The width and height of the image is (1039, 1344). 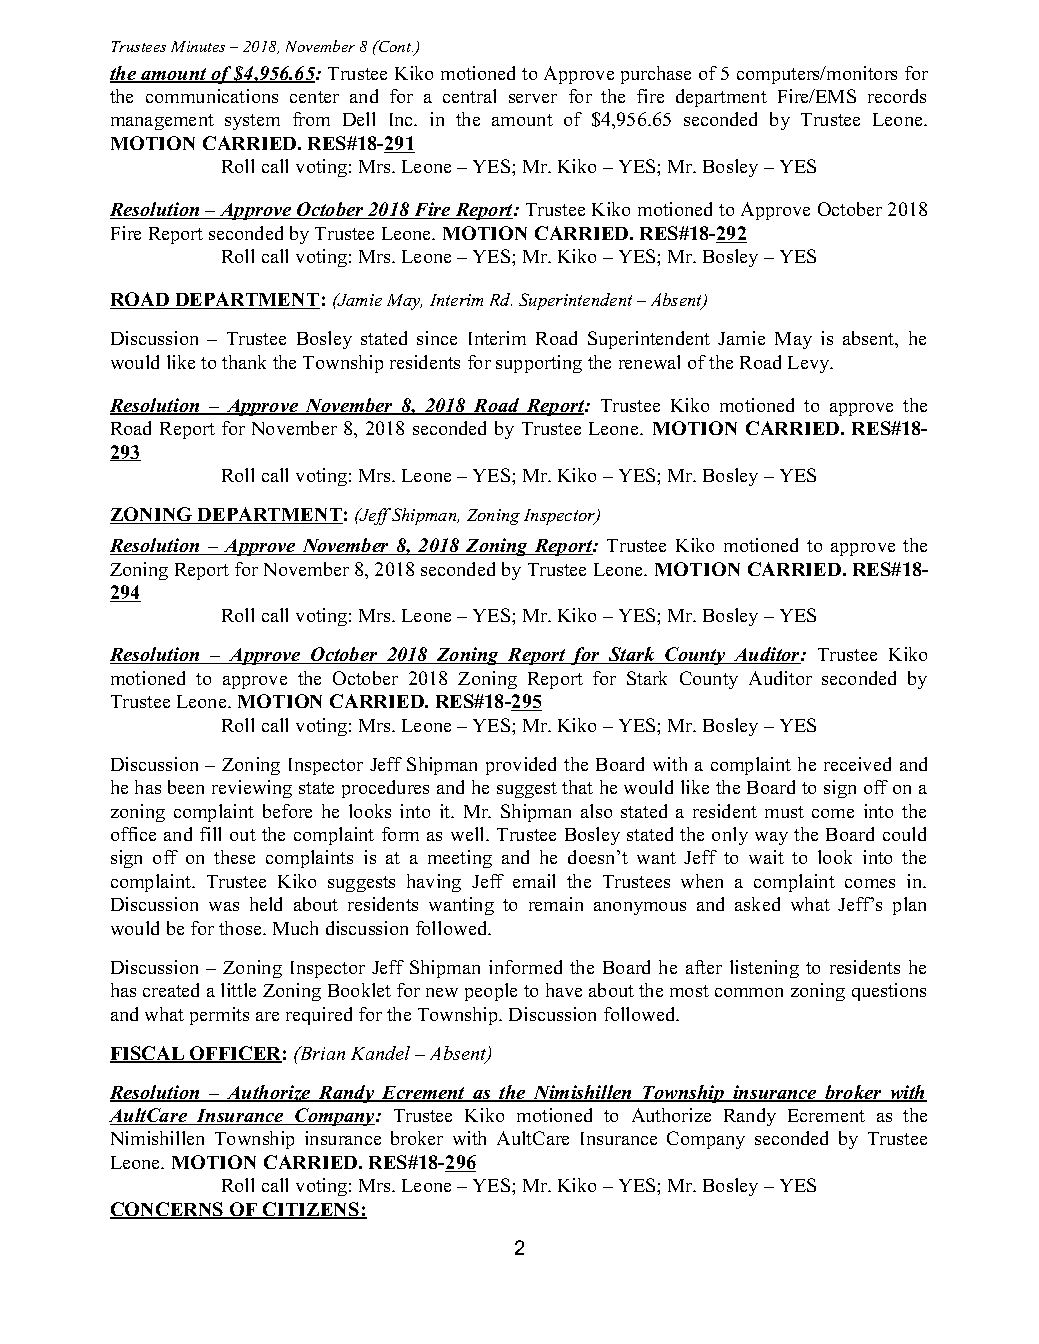 What do you see at coordinates (539, 364) in the image?
I see `supporting` at bounding box center [539, 364].
